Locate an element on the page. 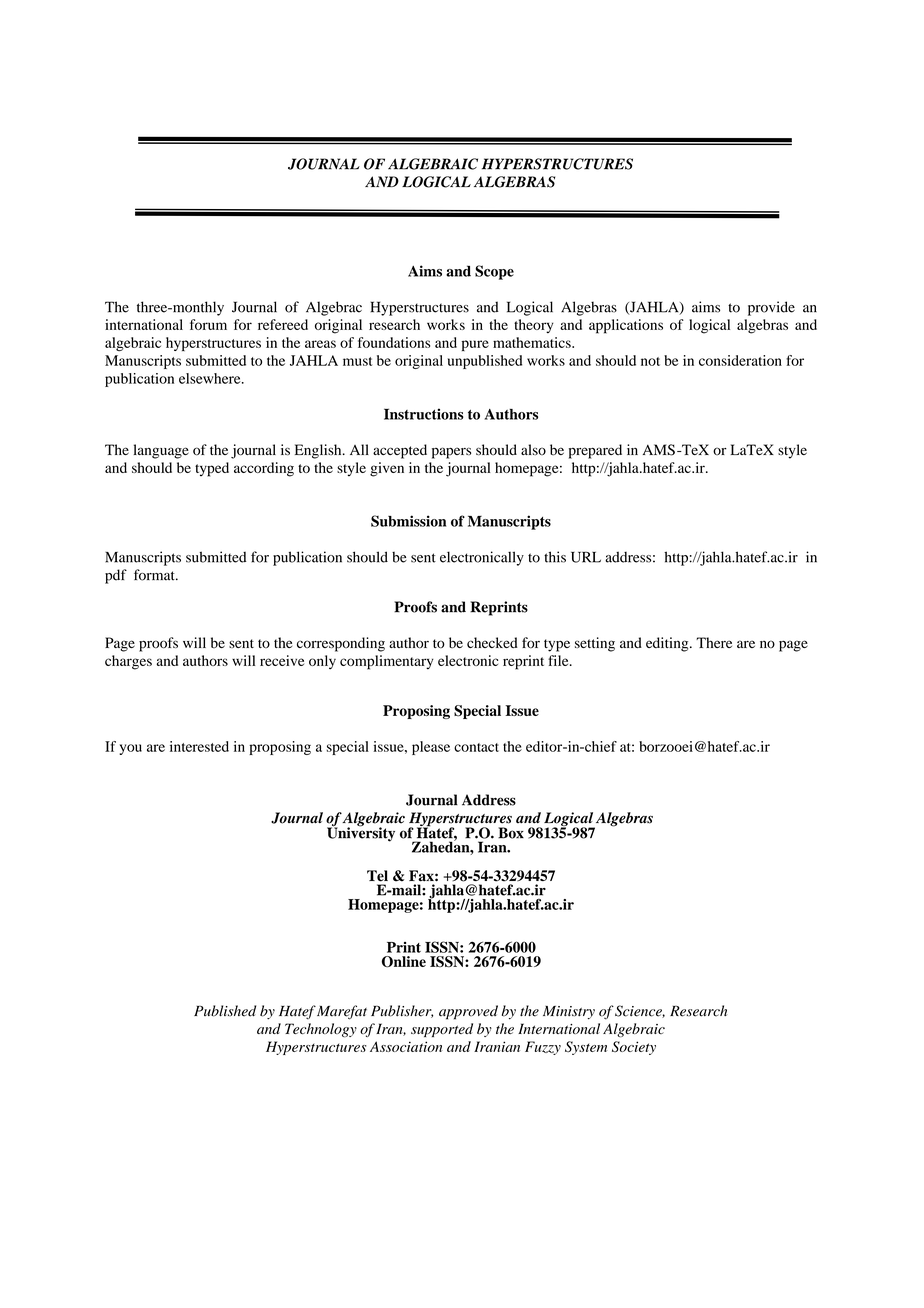 Image resolution: width=924 pixels, height=1308 pixels. Ministry is located at coordinates (569, 1013).
